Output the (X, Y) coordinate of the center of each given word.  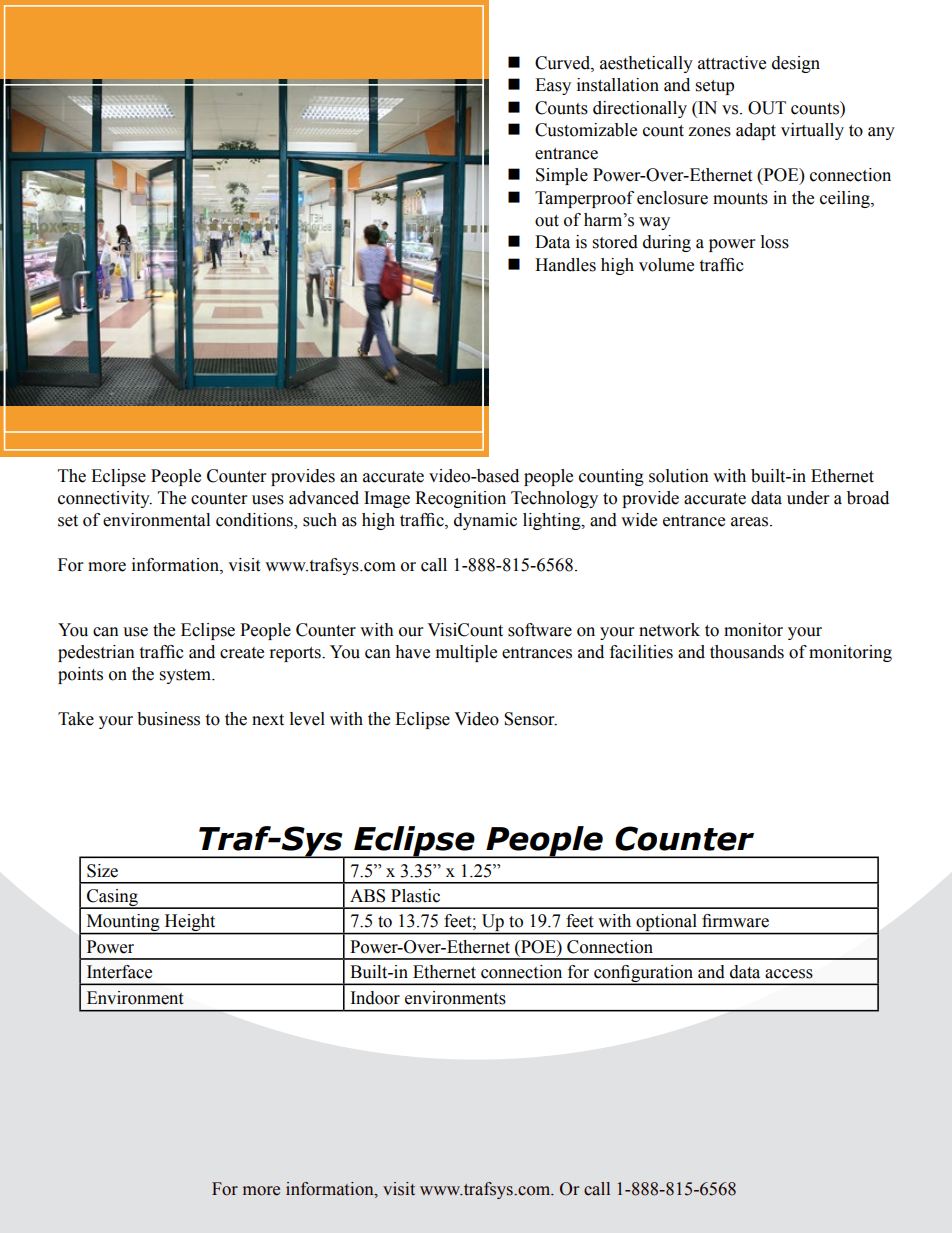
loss (775, 242)
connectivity (105, 499)
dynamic (485, 521)
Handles (565, 265)
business (168, 719)
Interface (119, 972)
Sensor (530, 719)
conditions (255, 521)
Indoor (375, 998)
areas (751, 522)
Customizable (586, 130)
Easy (553, 86)
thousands (747, 652)
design (796, 64)
